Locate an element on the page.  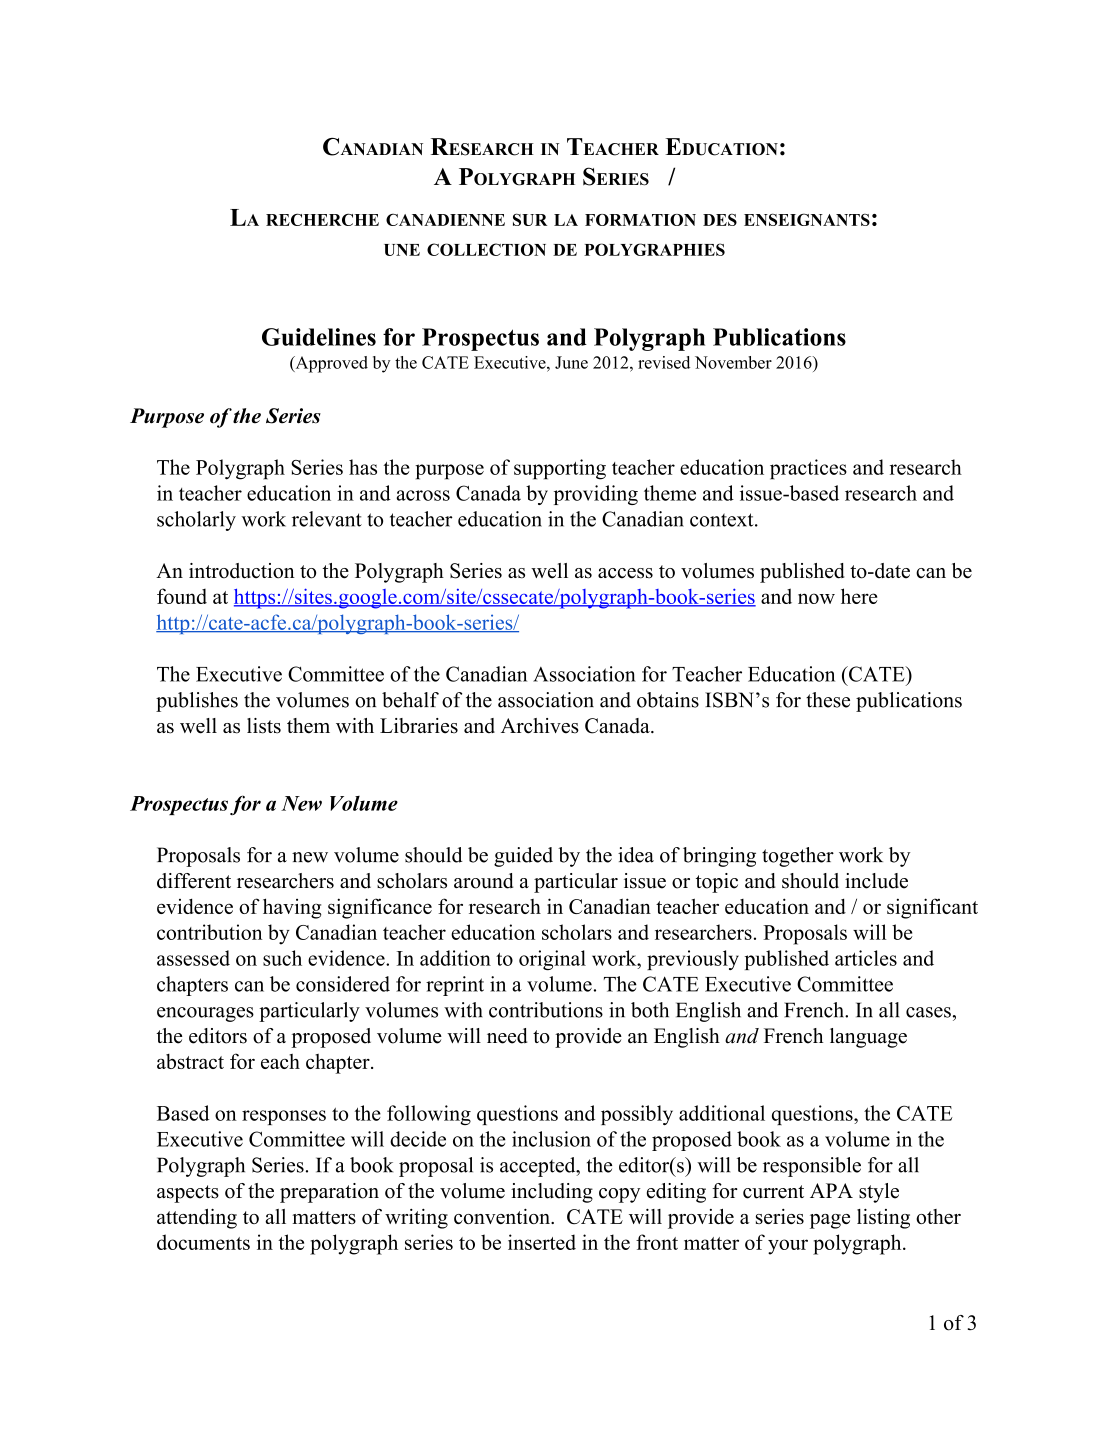
SUR is located at coordinates (530, 219).
